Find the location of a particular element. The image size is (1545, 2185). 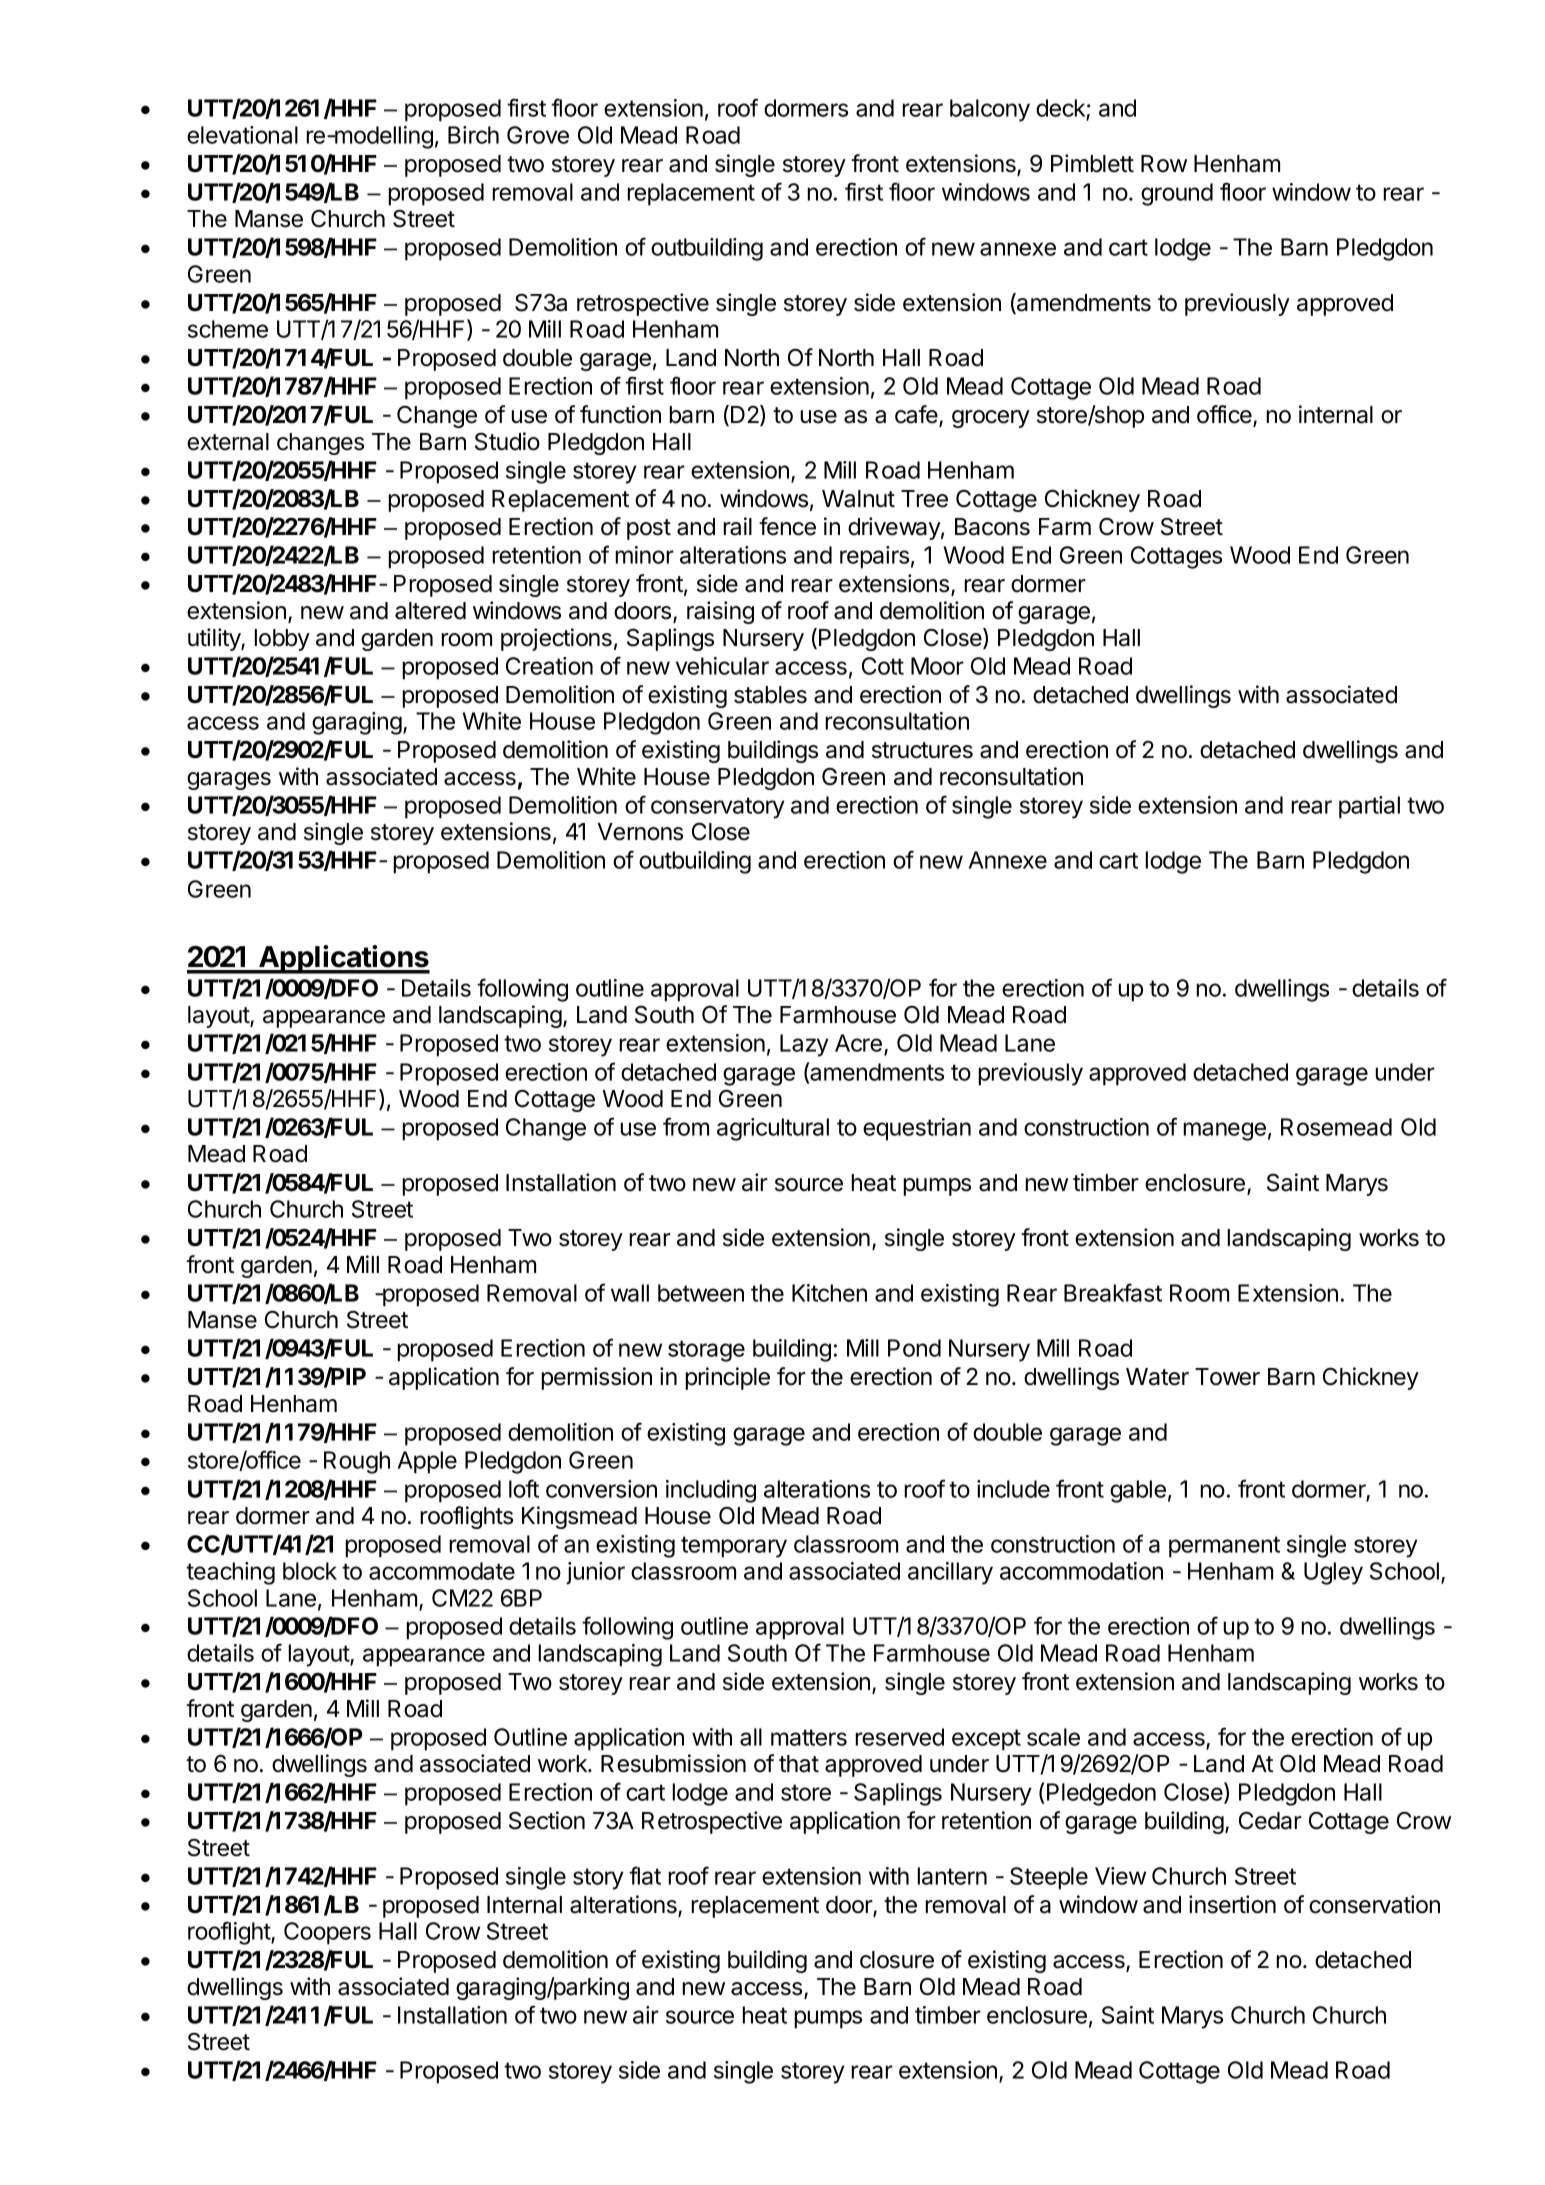

Rough is located at coordinates (357, 1462).
